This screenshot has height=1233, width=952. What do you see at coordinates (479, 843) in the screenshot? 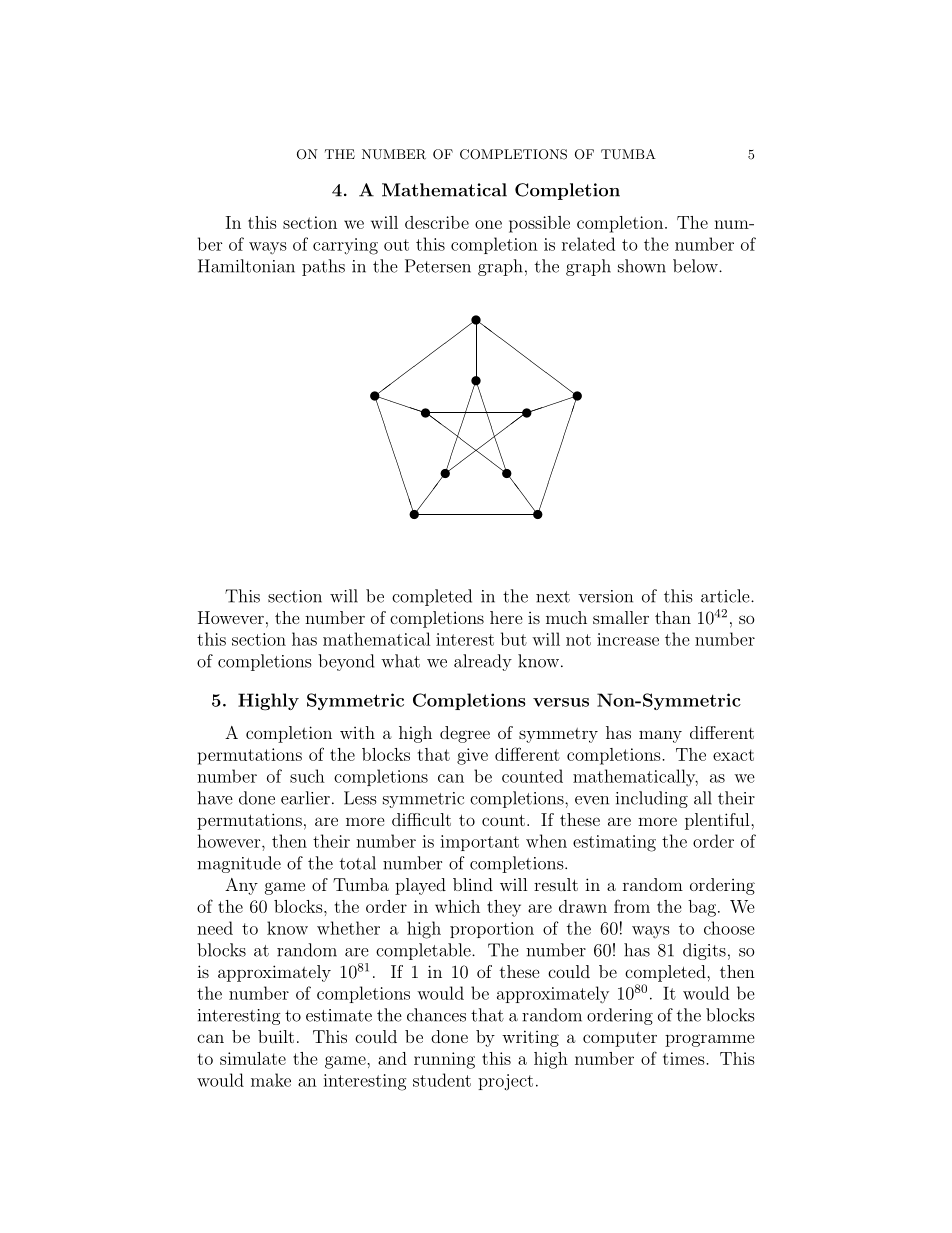
I see `important` at bounding box center [479, 843].
